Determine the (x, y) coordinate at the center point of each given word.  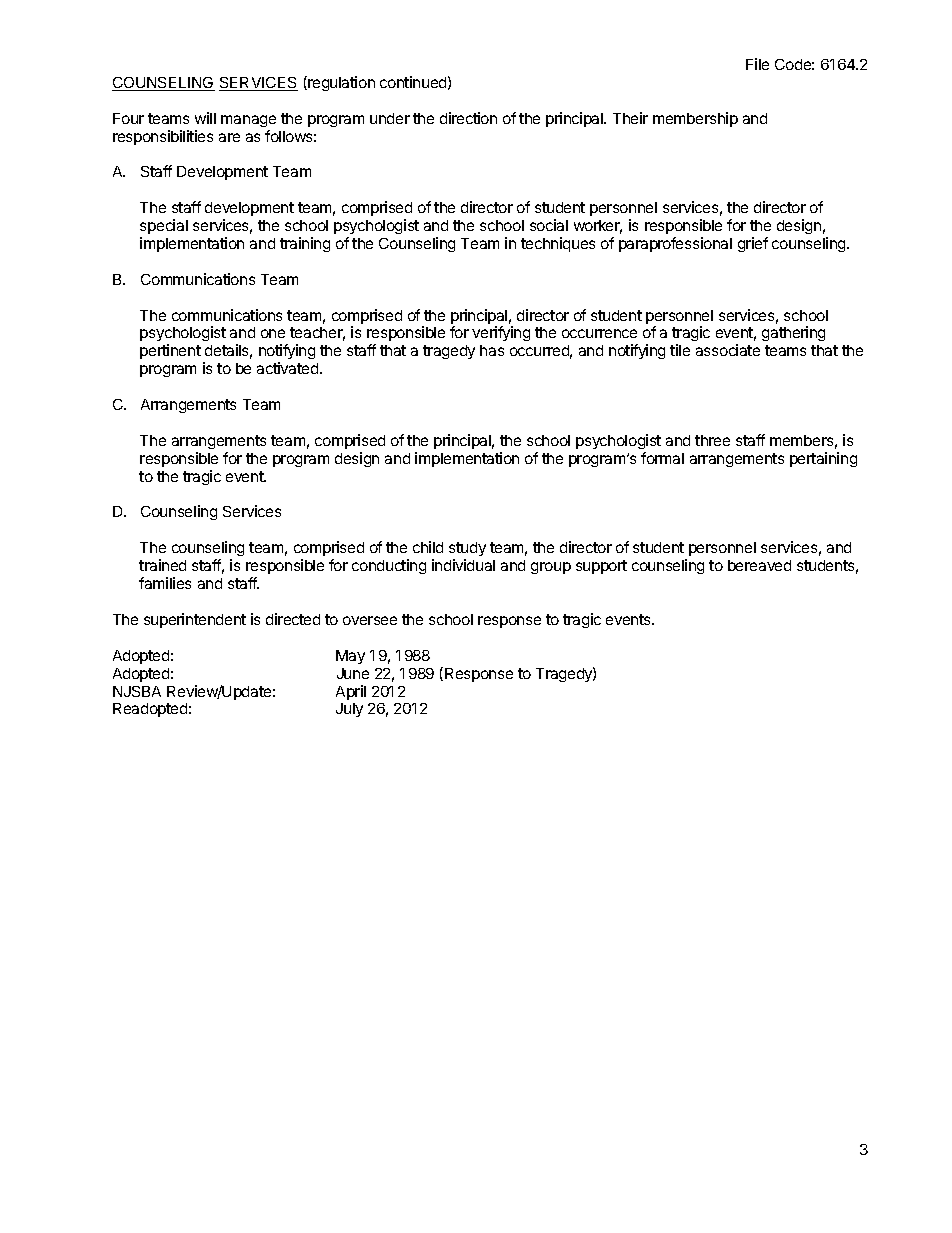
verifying (501, 333)
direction (468, 118)
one (273, 333)
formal (662, 458)
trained (162, 565)
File (757, 64)
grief (753, 244)
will (205, 118)
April (351, 692)
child (428, 547)
